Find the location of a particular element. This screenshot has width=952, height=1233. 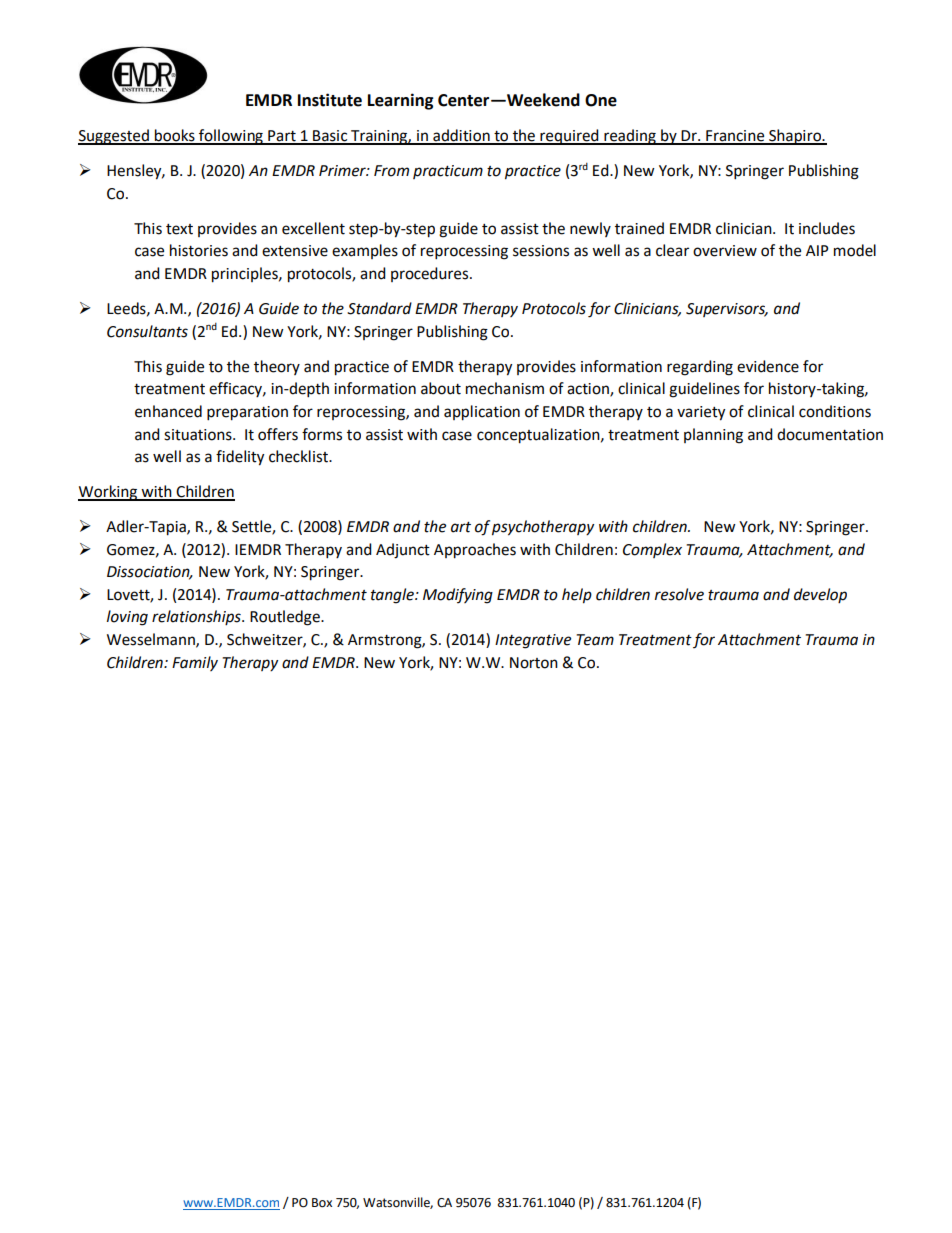

addition is located at coordinates (461, 136).
